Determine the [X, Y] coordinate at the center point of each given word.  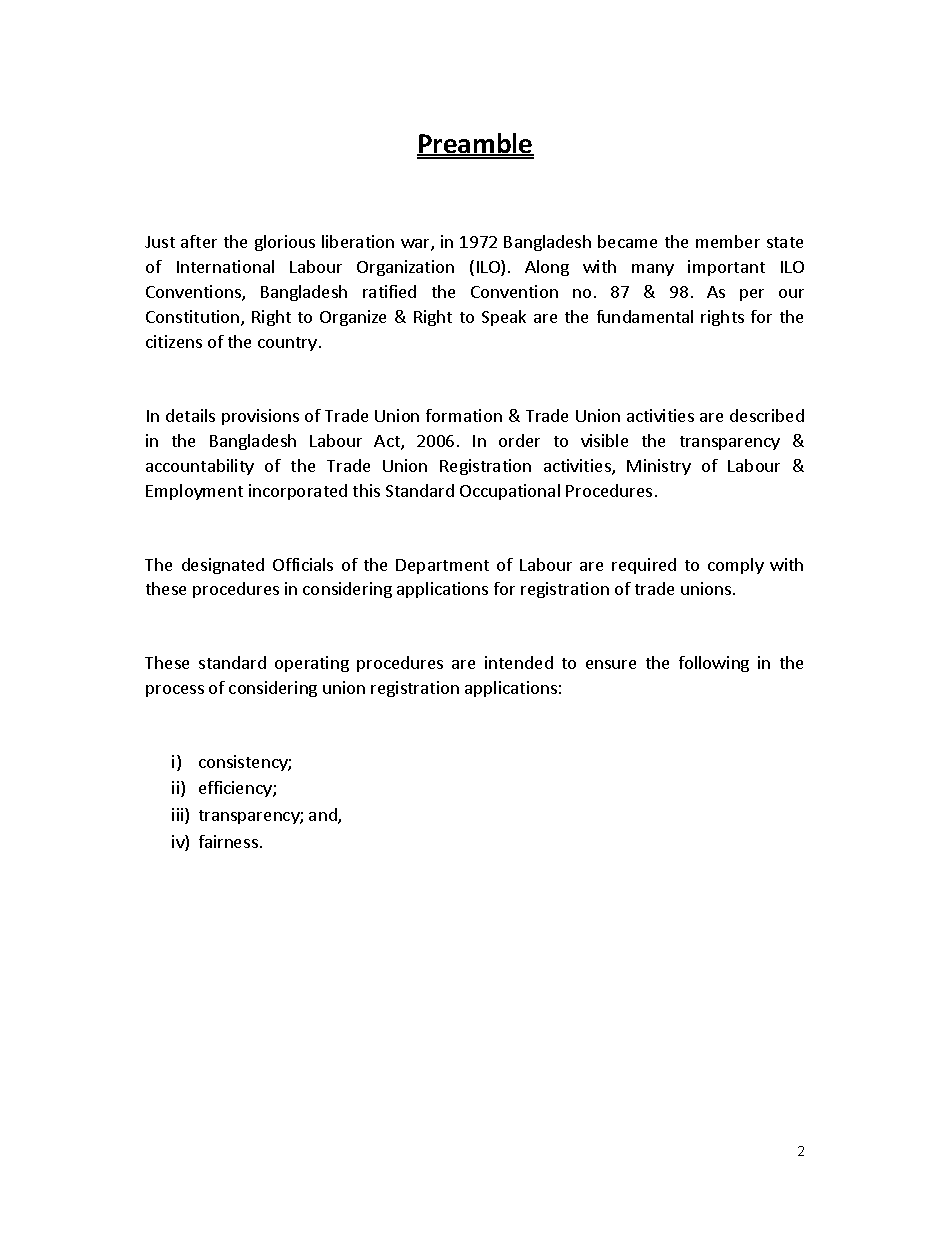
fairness [228, 841]
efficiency [236, 789]
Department [442, 566]
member [728, 241]
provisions [260, 417]
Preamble [475, 144]
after [199, 241]
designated [223, 566]
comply [736, 566]
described [767, 415]
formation [464, 415]
